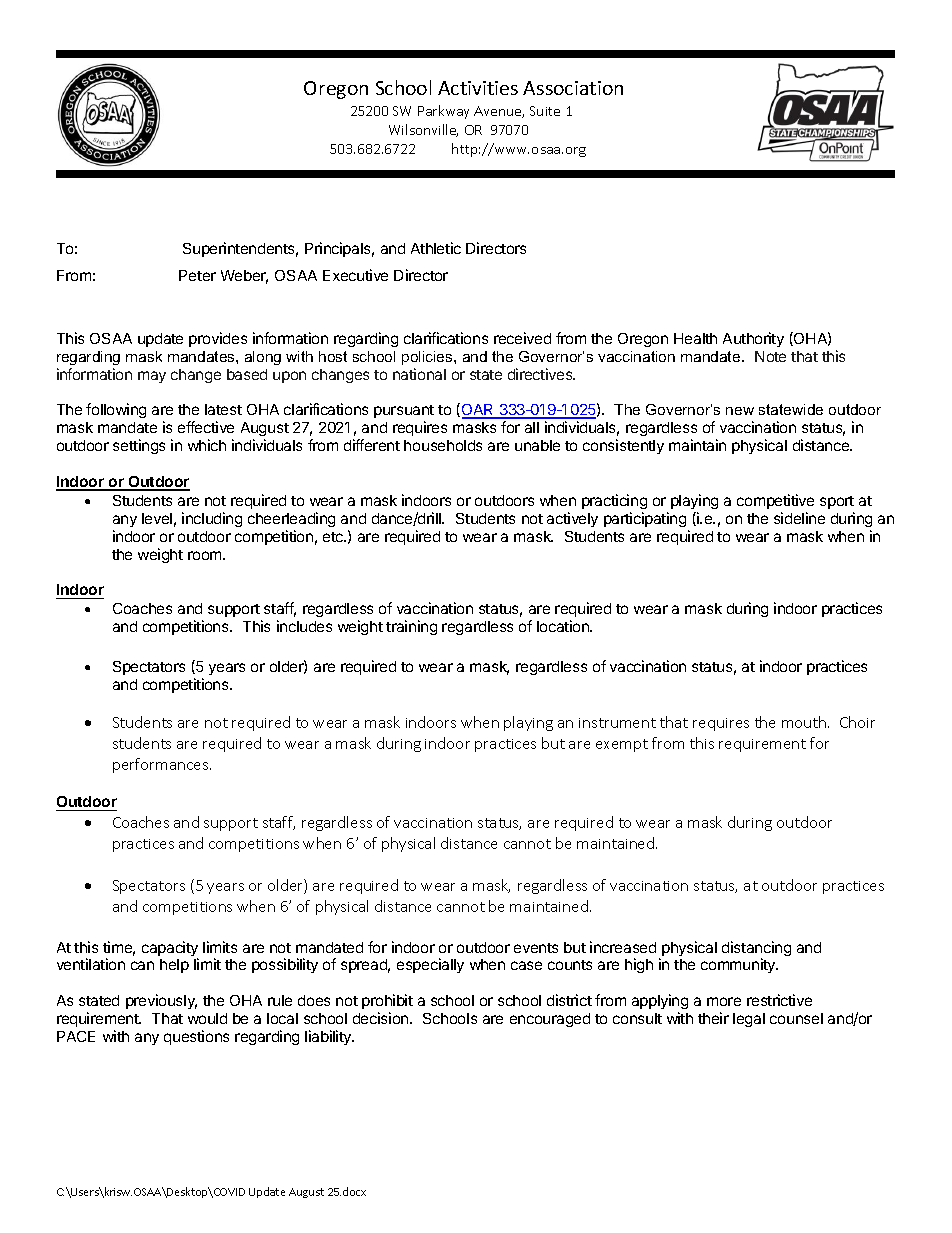  Describe the element at coordinates (573, 88) in the page. I see `Association` at that location.
